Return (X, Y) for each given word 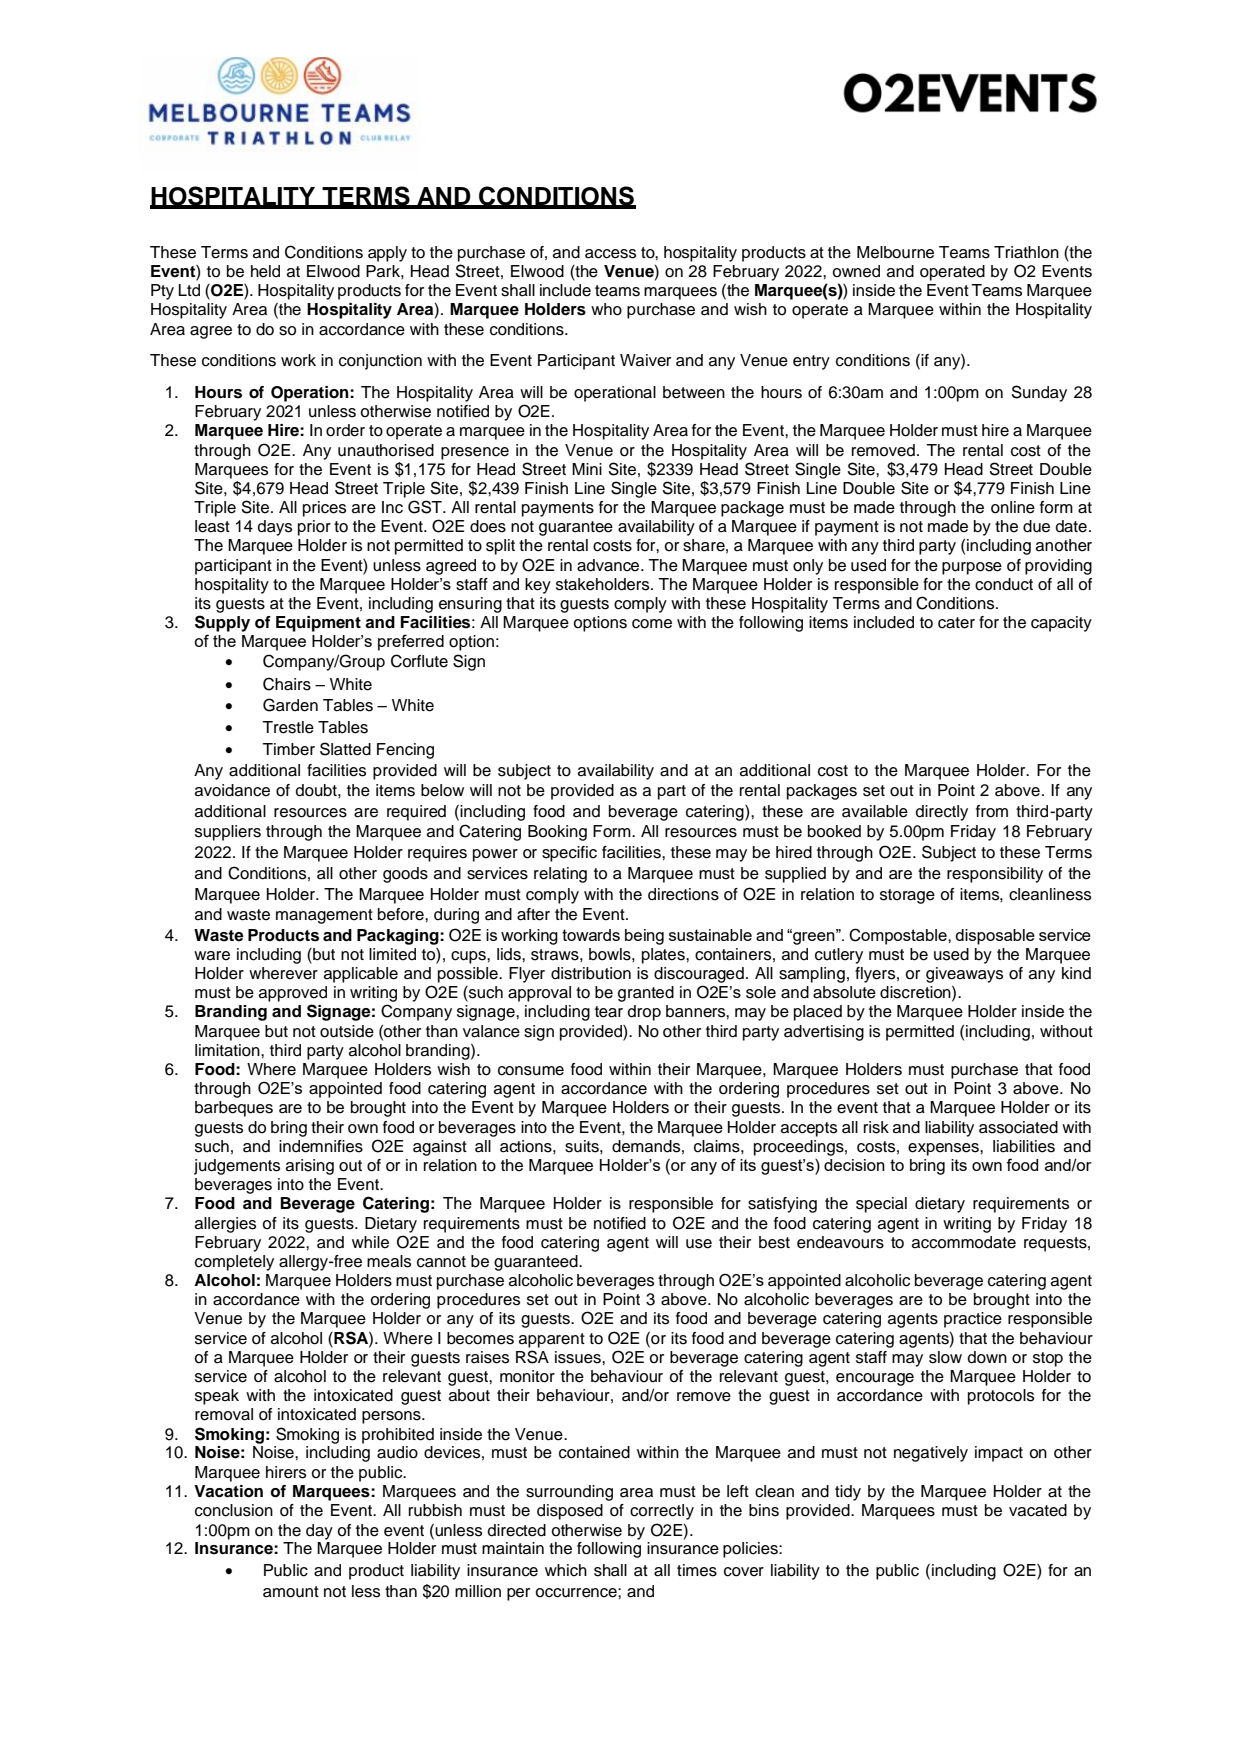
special (881, 1205)
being (644, 937)
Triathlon (1026, 252)
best (774, 1242)
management (324, 916)
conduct (1004, 584)
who (606, 309)
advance (609, 565)
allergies (225, 1225)
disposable (995, 937)
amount (291, 1592)
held (265, 271)
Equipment (318, 624)
